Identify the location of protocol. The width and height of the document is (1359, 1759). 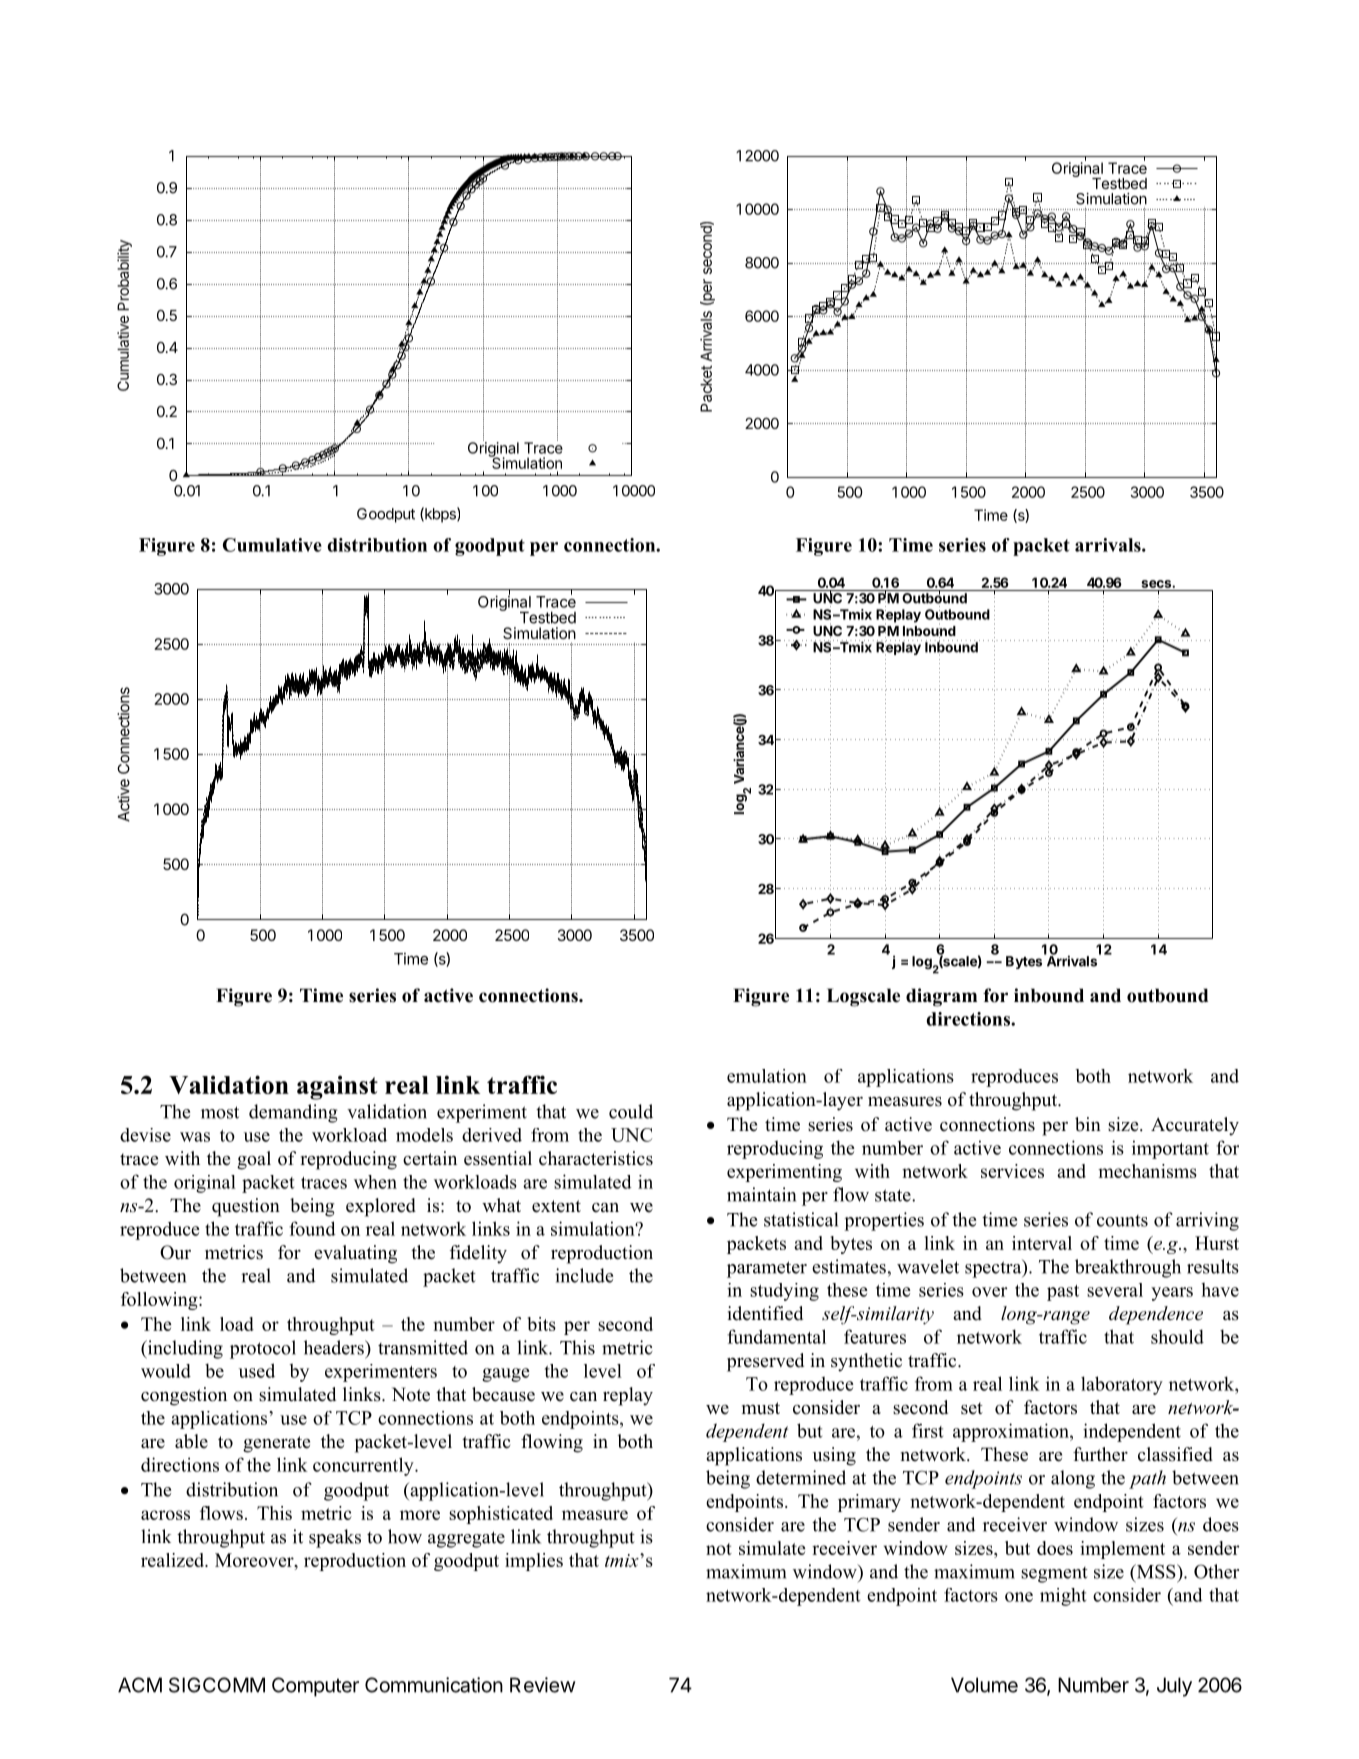
(263, 1349).
